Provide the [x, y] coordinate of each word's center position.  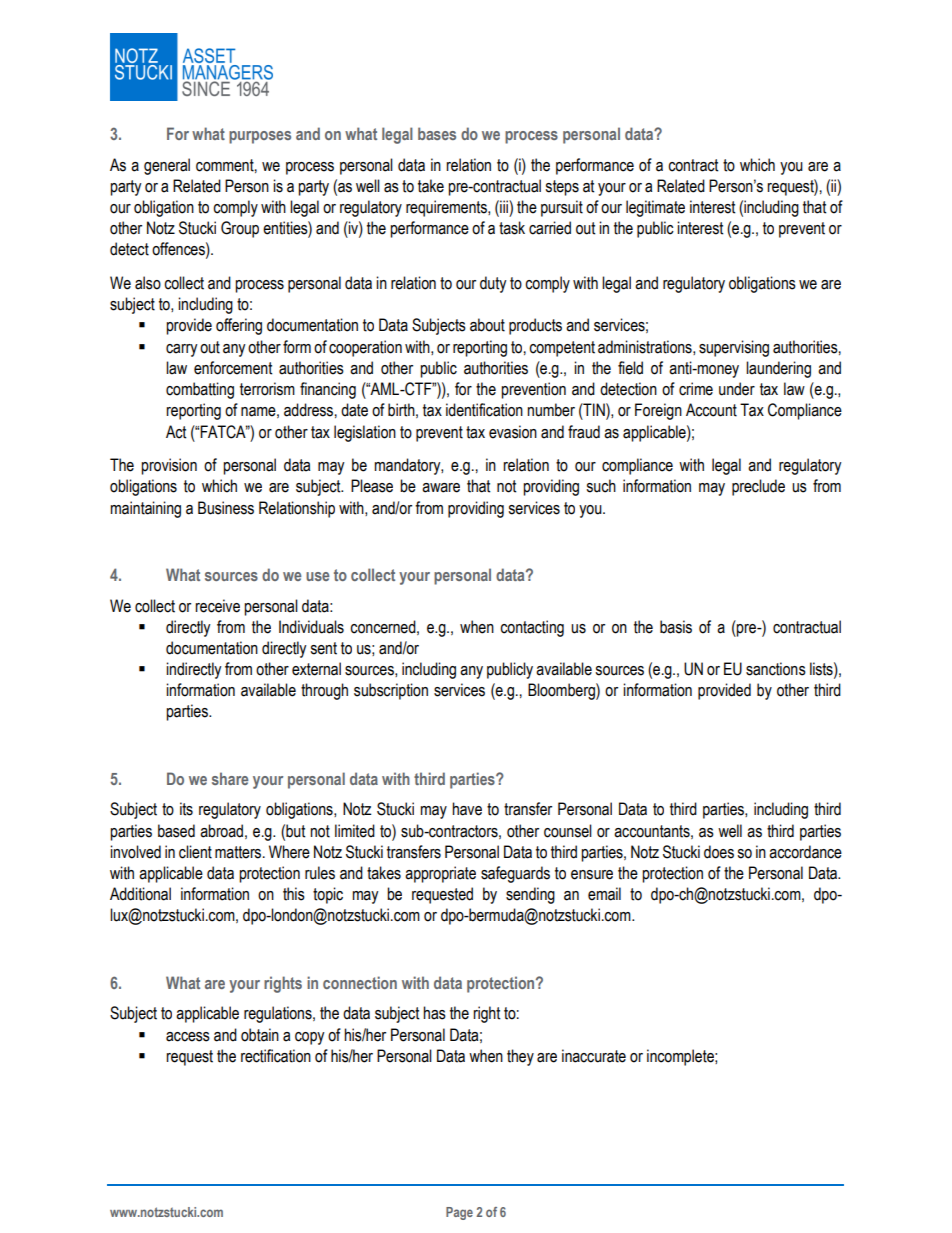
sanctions [776, 669]
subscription [391, 691]
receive [217, 606]
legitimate [655, 208]
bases [437, 133]
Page [459, 1213]
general [167, 166]
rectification [276, 1056]
